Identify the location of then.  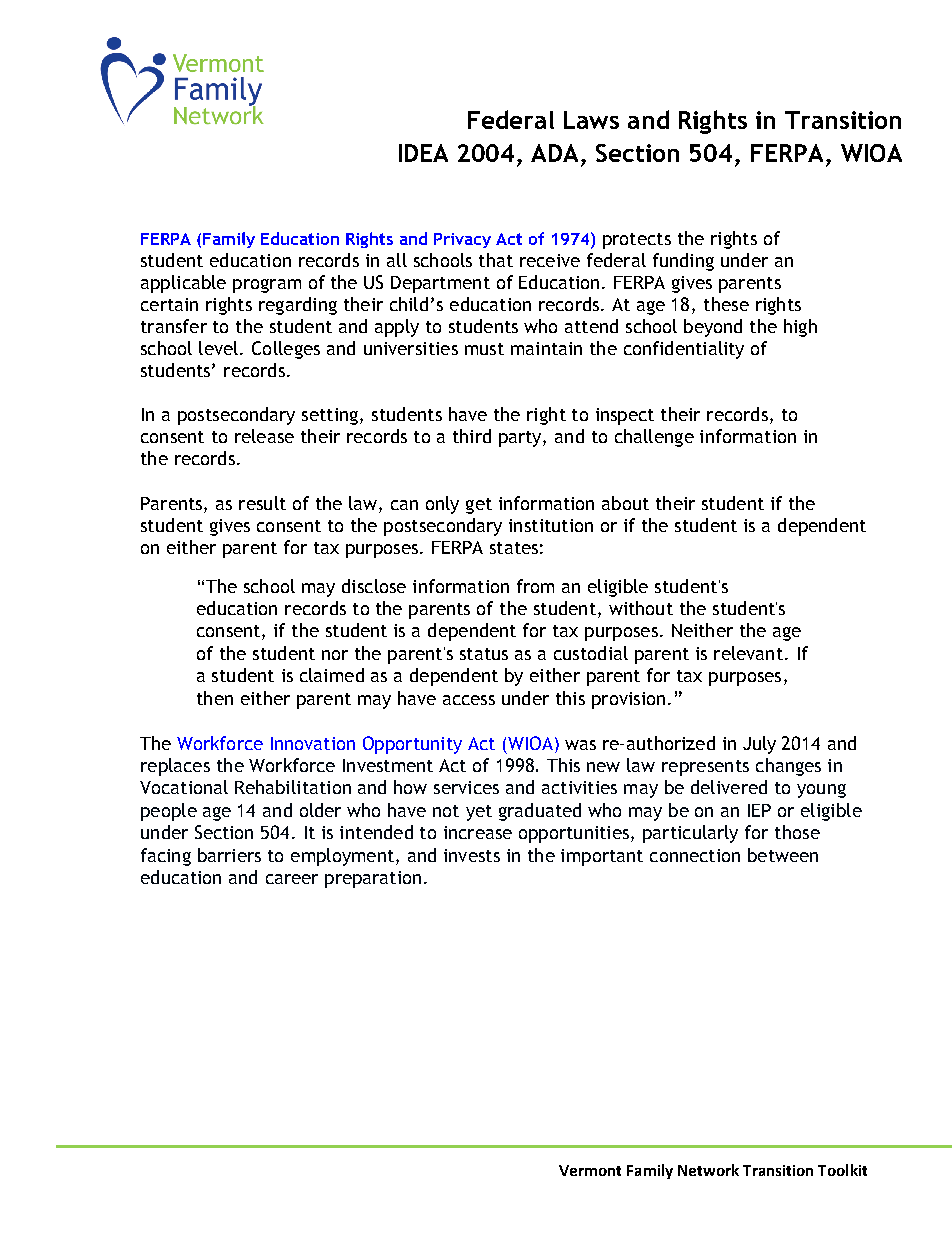
(215, 698).
